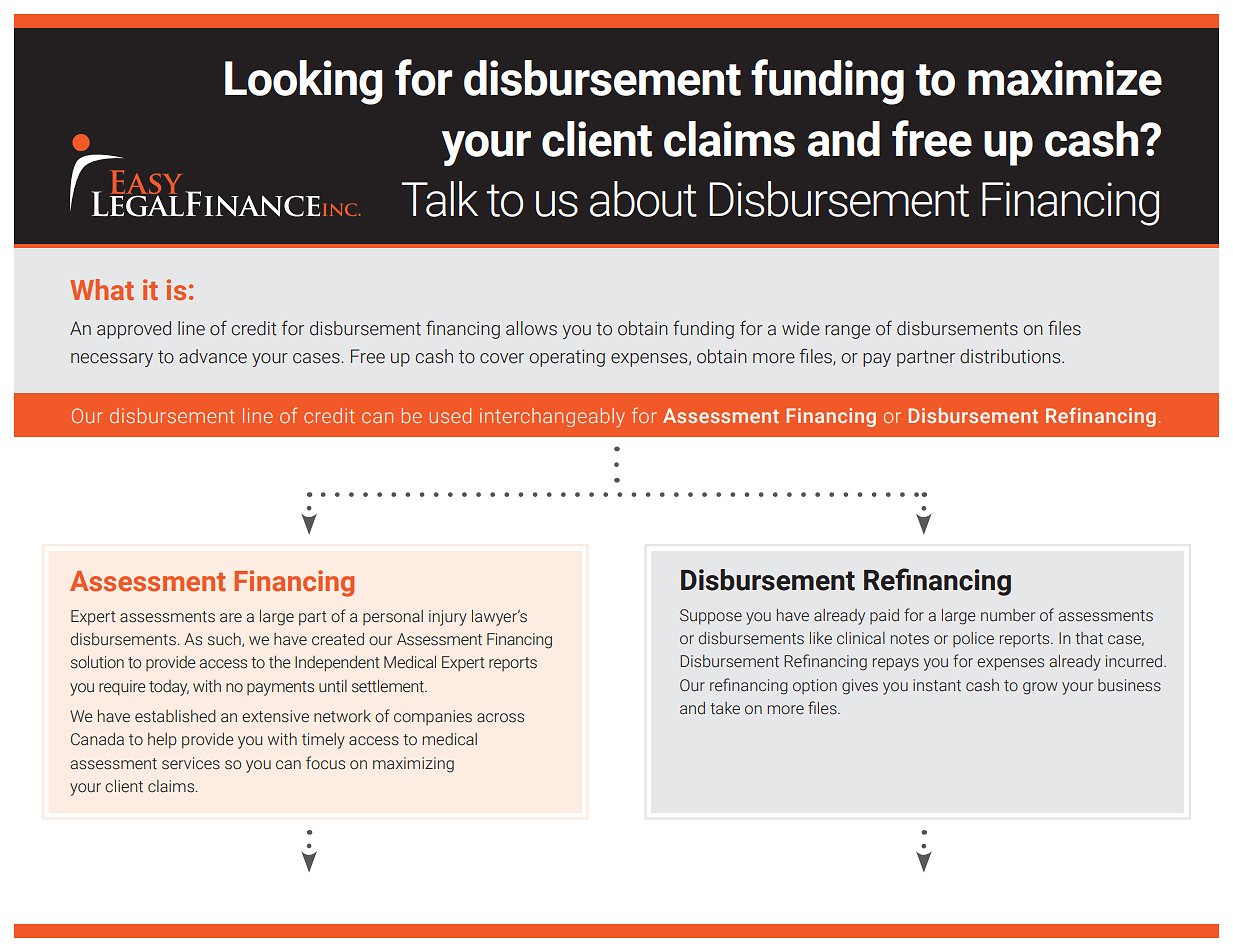 This document has height=952, width=1233. Describe the element at coordinates (711, 616) in the document. I see `Suppose` at that location.
